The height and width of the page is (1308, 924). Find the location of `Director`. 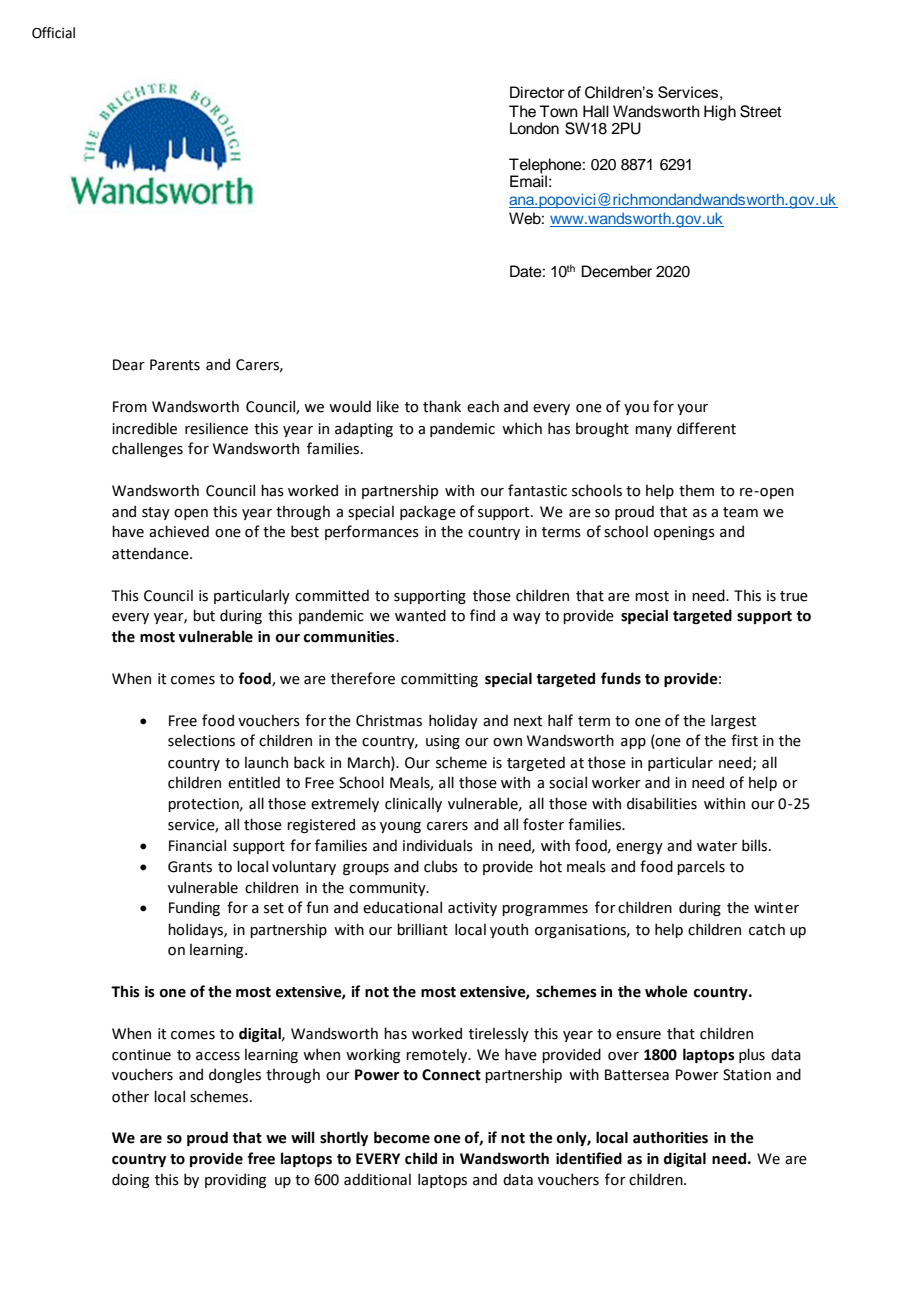

Director is located at coordinates (537, 92).
